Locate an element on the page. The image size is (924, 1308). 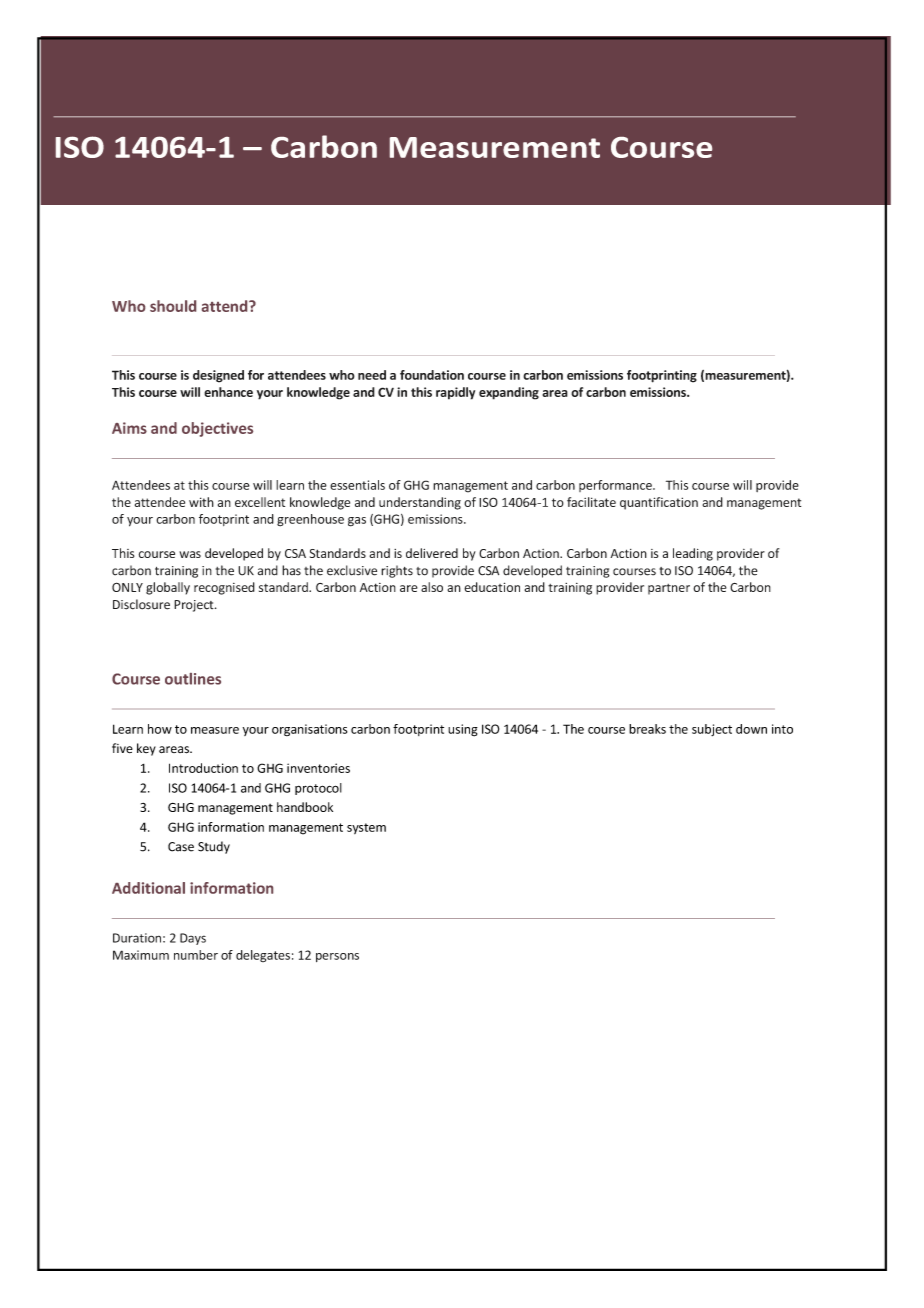
foundation is located at coordinates (432, 375).
